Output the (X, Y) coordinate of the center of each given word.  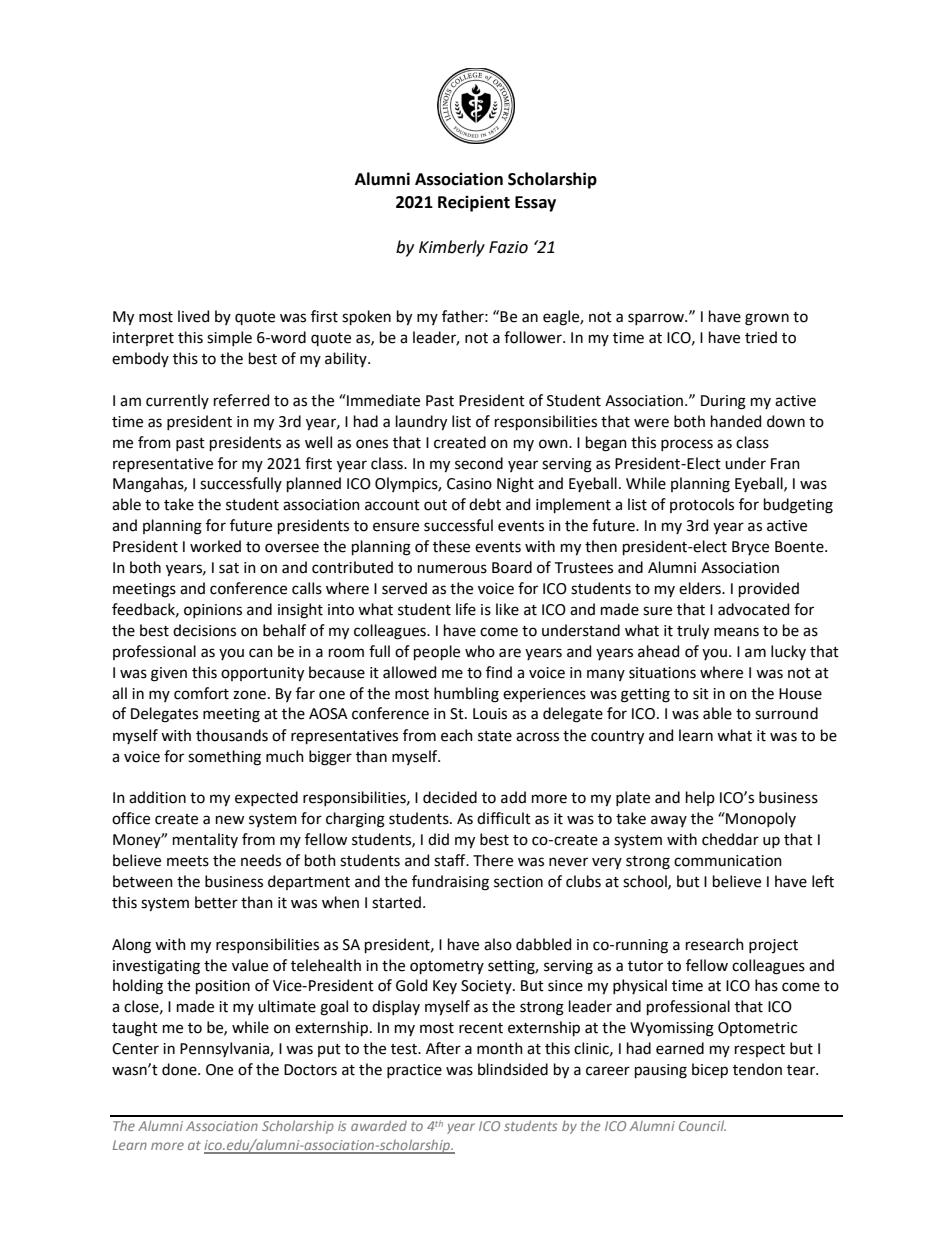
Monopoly (760, 819)
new (230, 820)
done (180, 1069)
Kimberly (452, 248)
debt (485, 504)
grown (767, 319)
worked (215, 546)
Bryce (750, 548)
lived (193, 316)
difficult (504, 818)
